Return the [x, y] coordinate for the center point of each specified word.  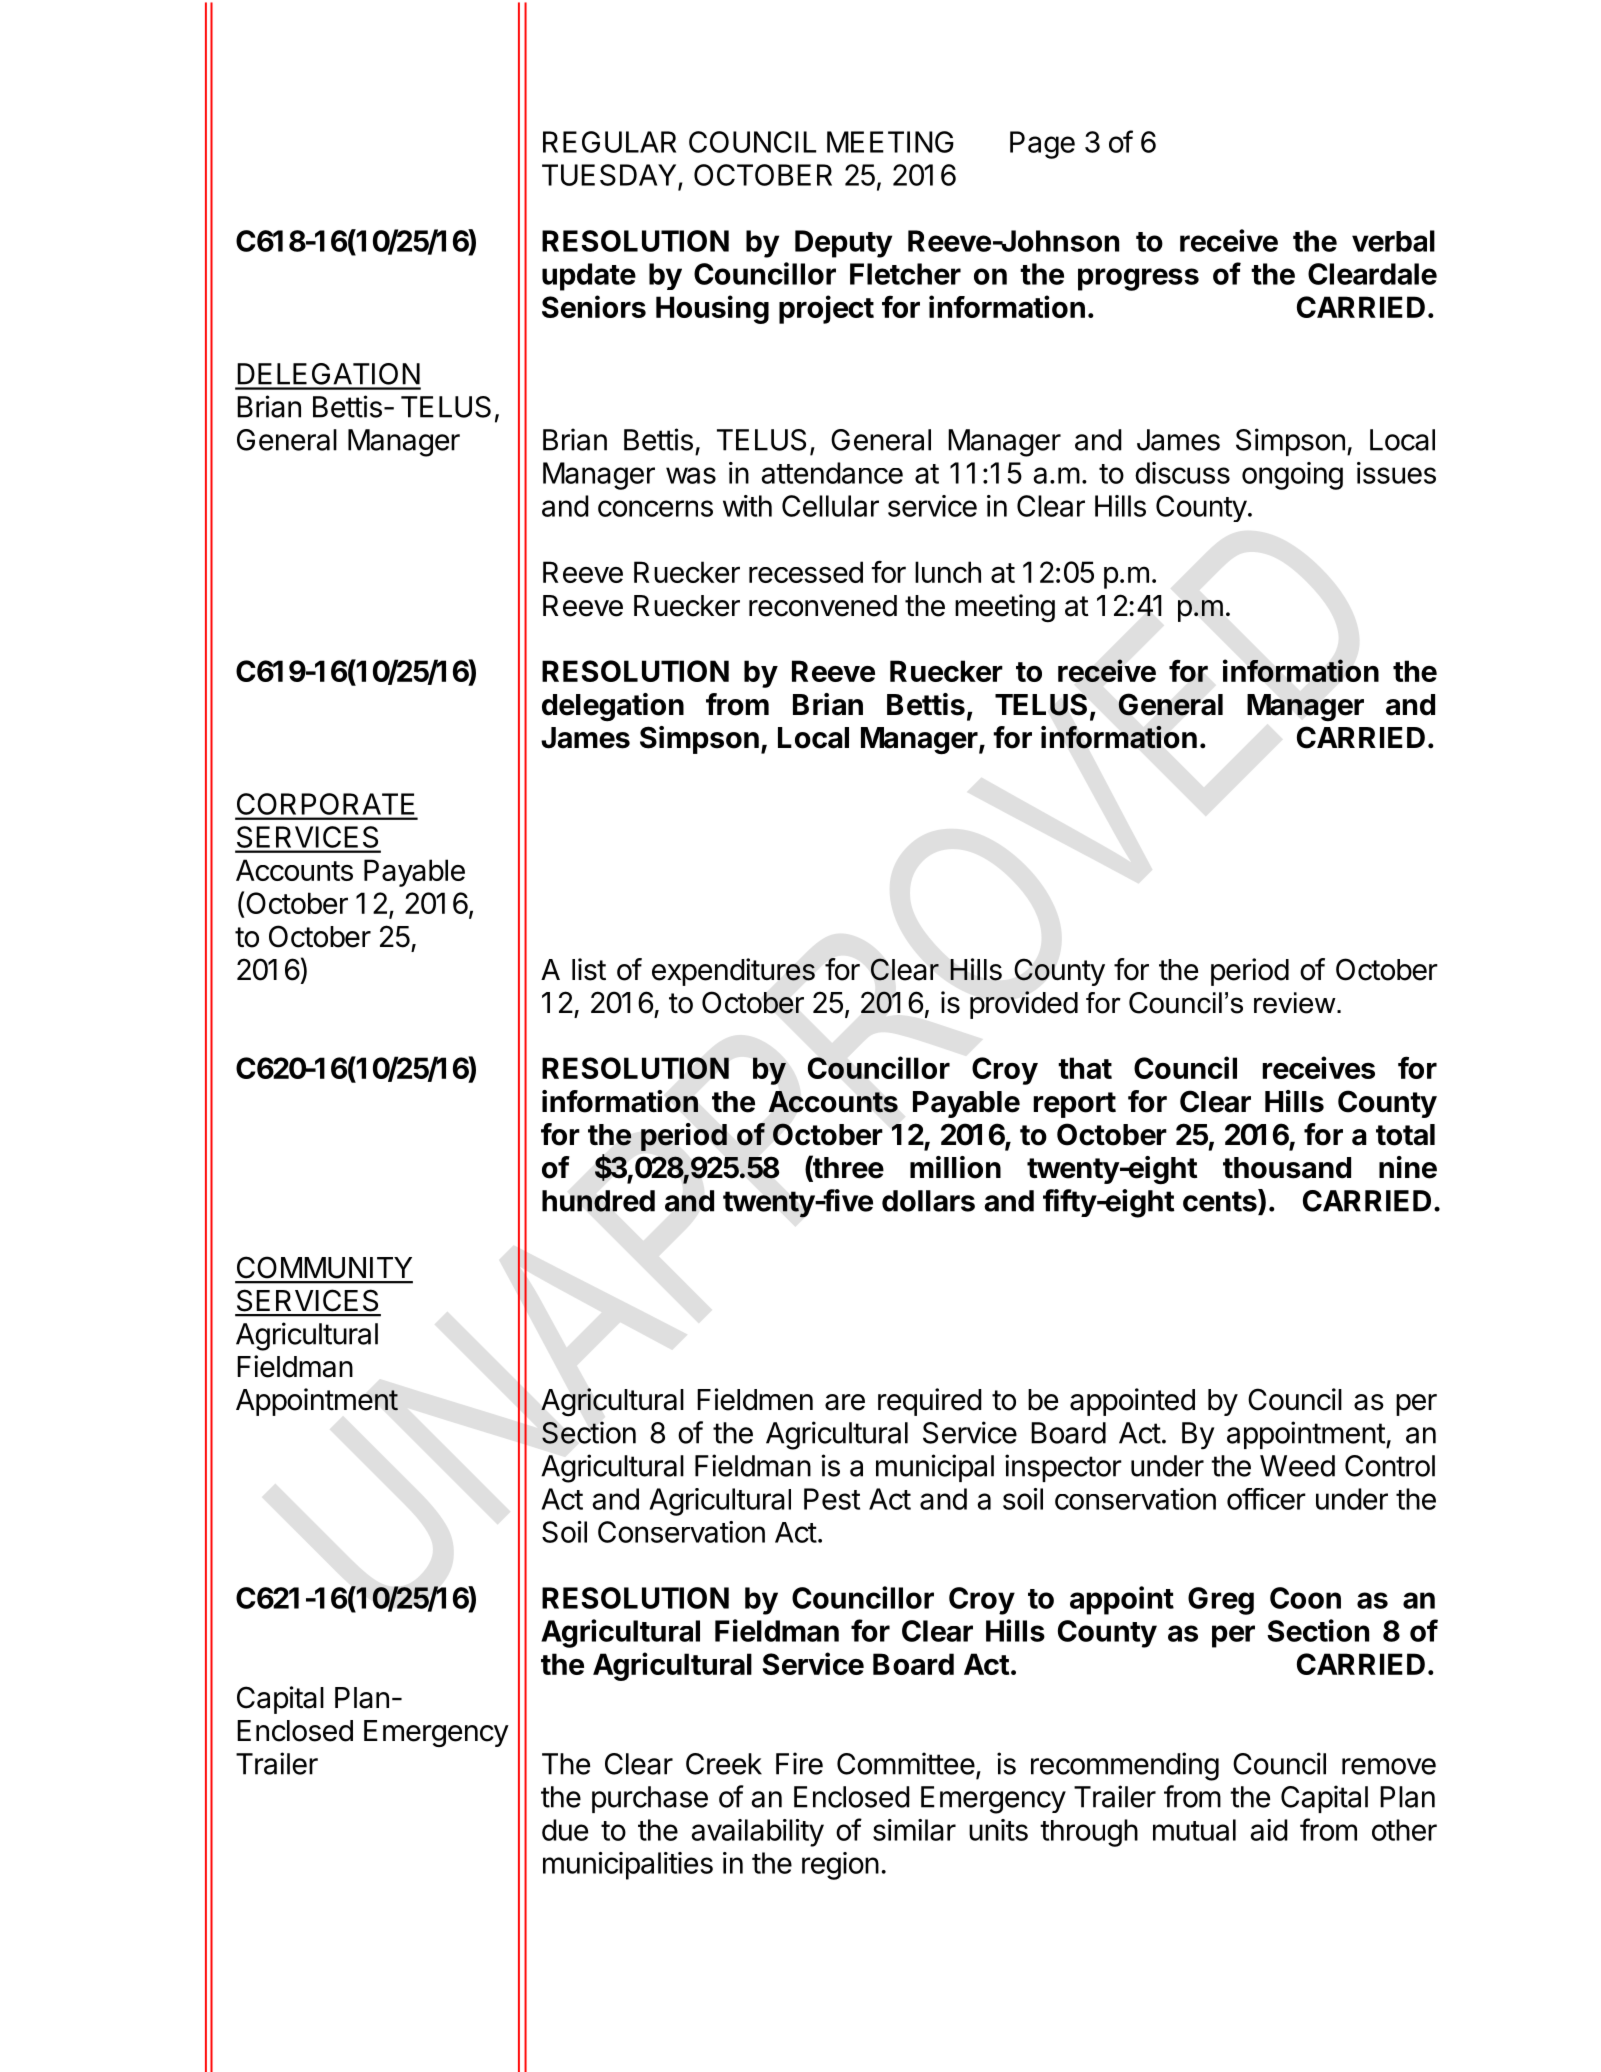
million [955, 1167]
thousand [1287, 1168]
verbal [1393, 241]
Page [1042, 145]
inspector [1063, 1468]
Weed [1297, 1466]
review [1296, 1003]
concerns [655, 508]
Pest [832, 1499]
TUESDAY [610, 176]
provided [1024, 1005]
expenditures [733, 972]
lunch [948, 572]
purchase [650, 1799]
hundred [598, 1201]
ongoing [1292, 476]
